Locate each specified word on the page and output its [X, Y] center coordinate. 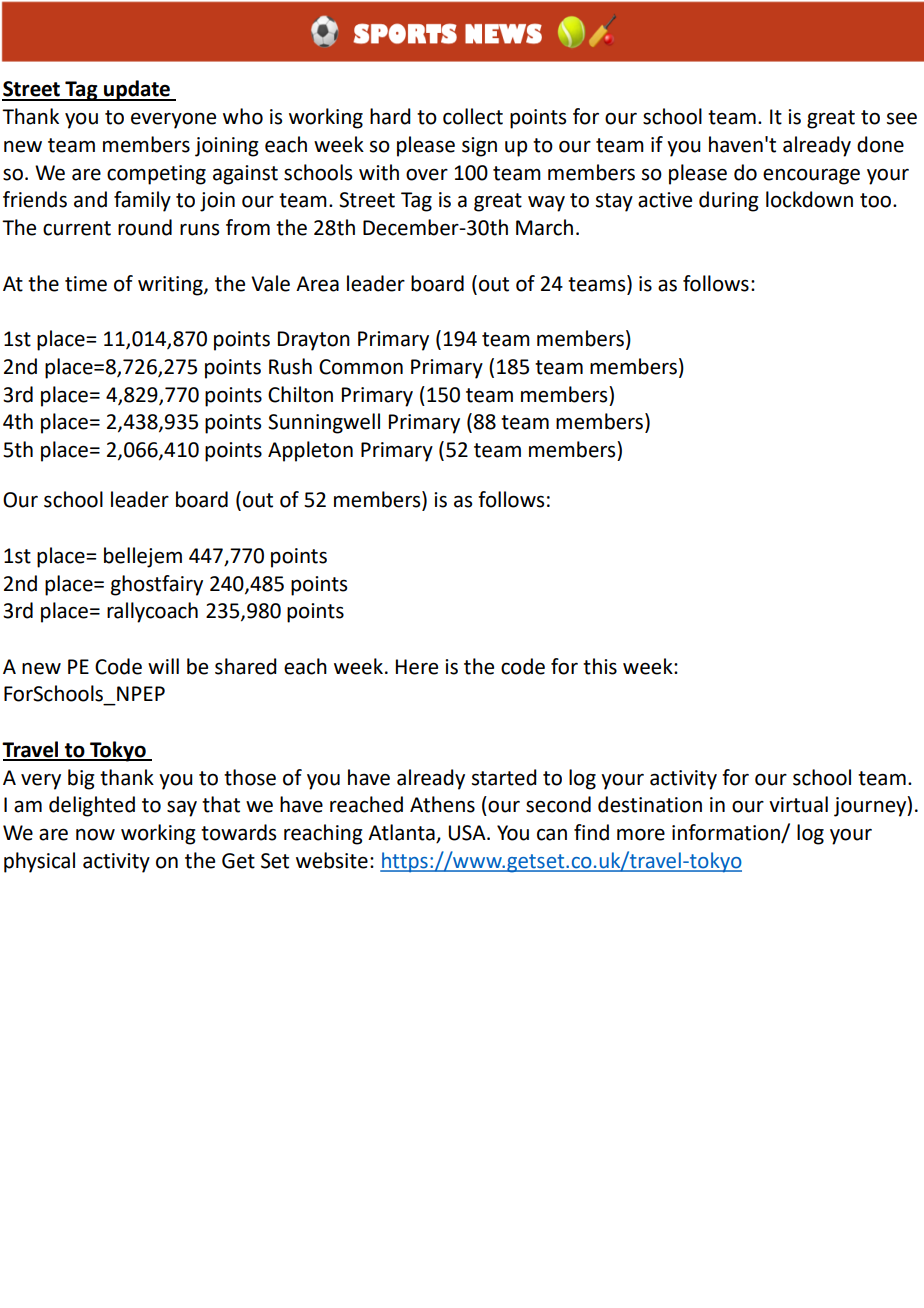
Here [417, 667]
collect [473, 116]
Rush [290, 366]
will [163, 666]
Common [361, 367]
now [95, 835]
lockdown [809, 199]
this [600, 666]
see [902, 118]
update [137, 90]
